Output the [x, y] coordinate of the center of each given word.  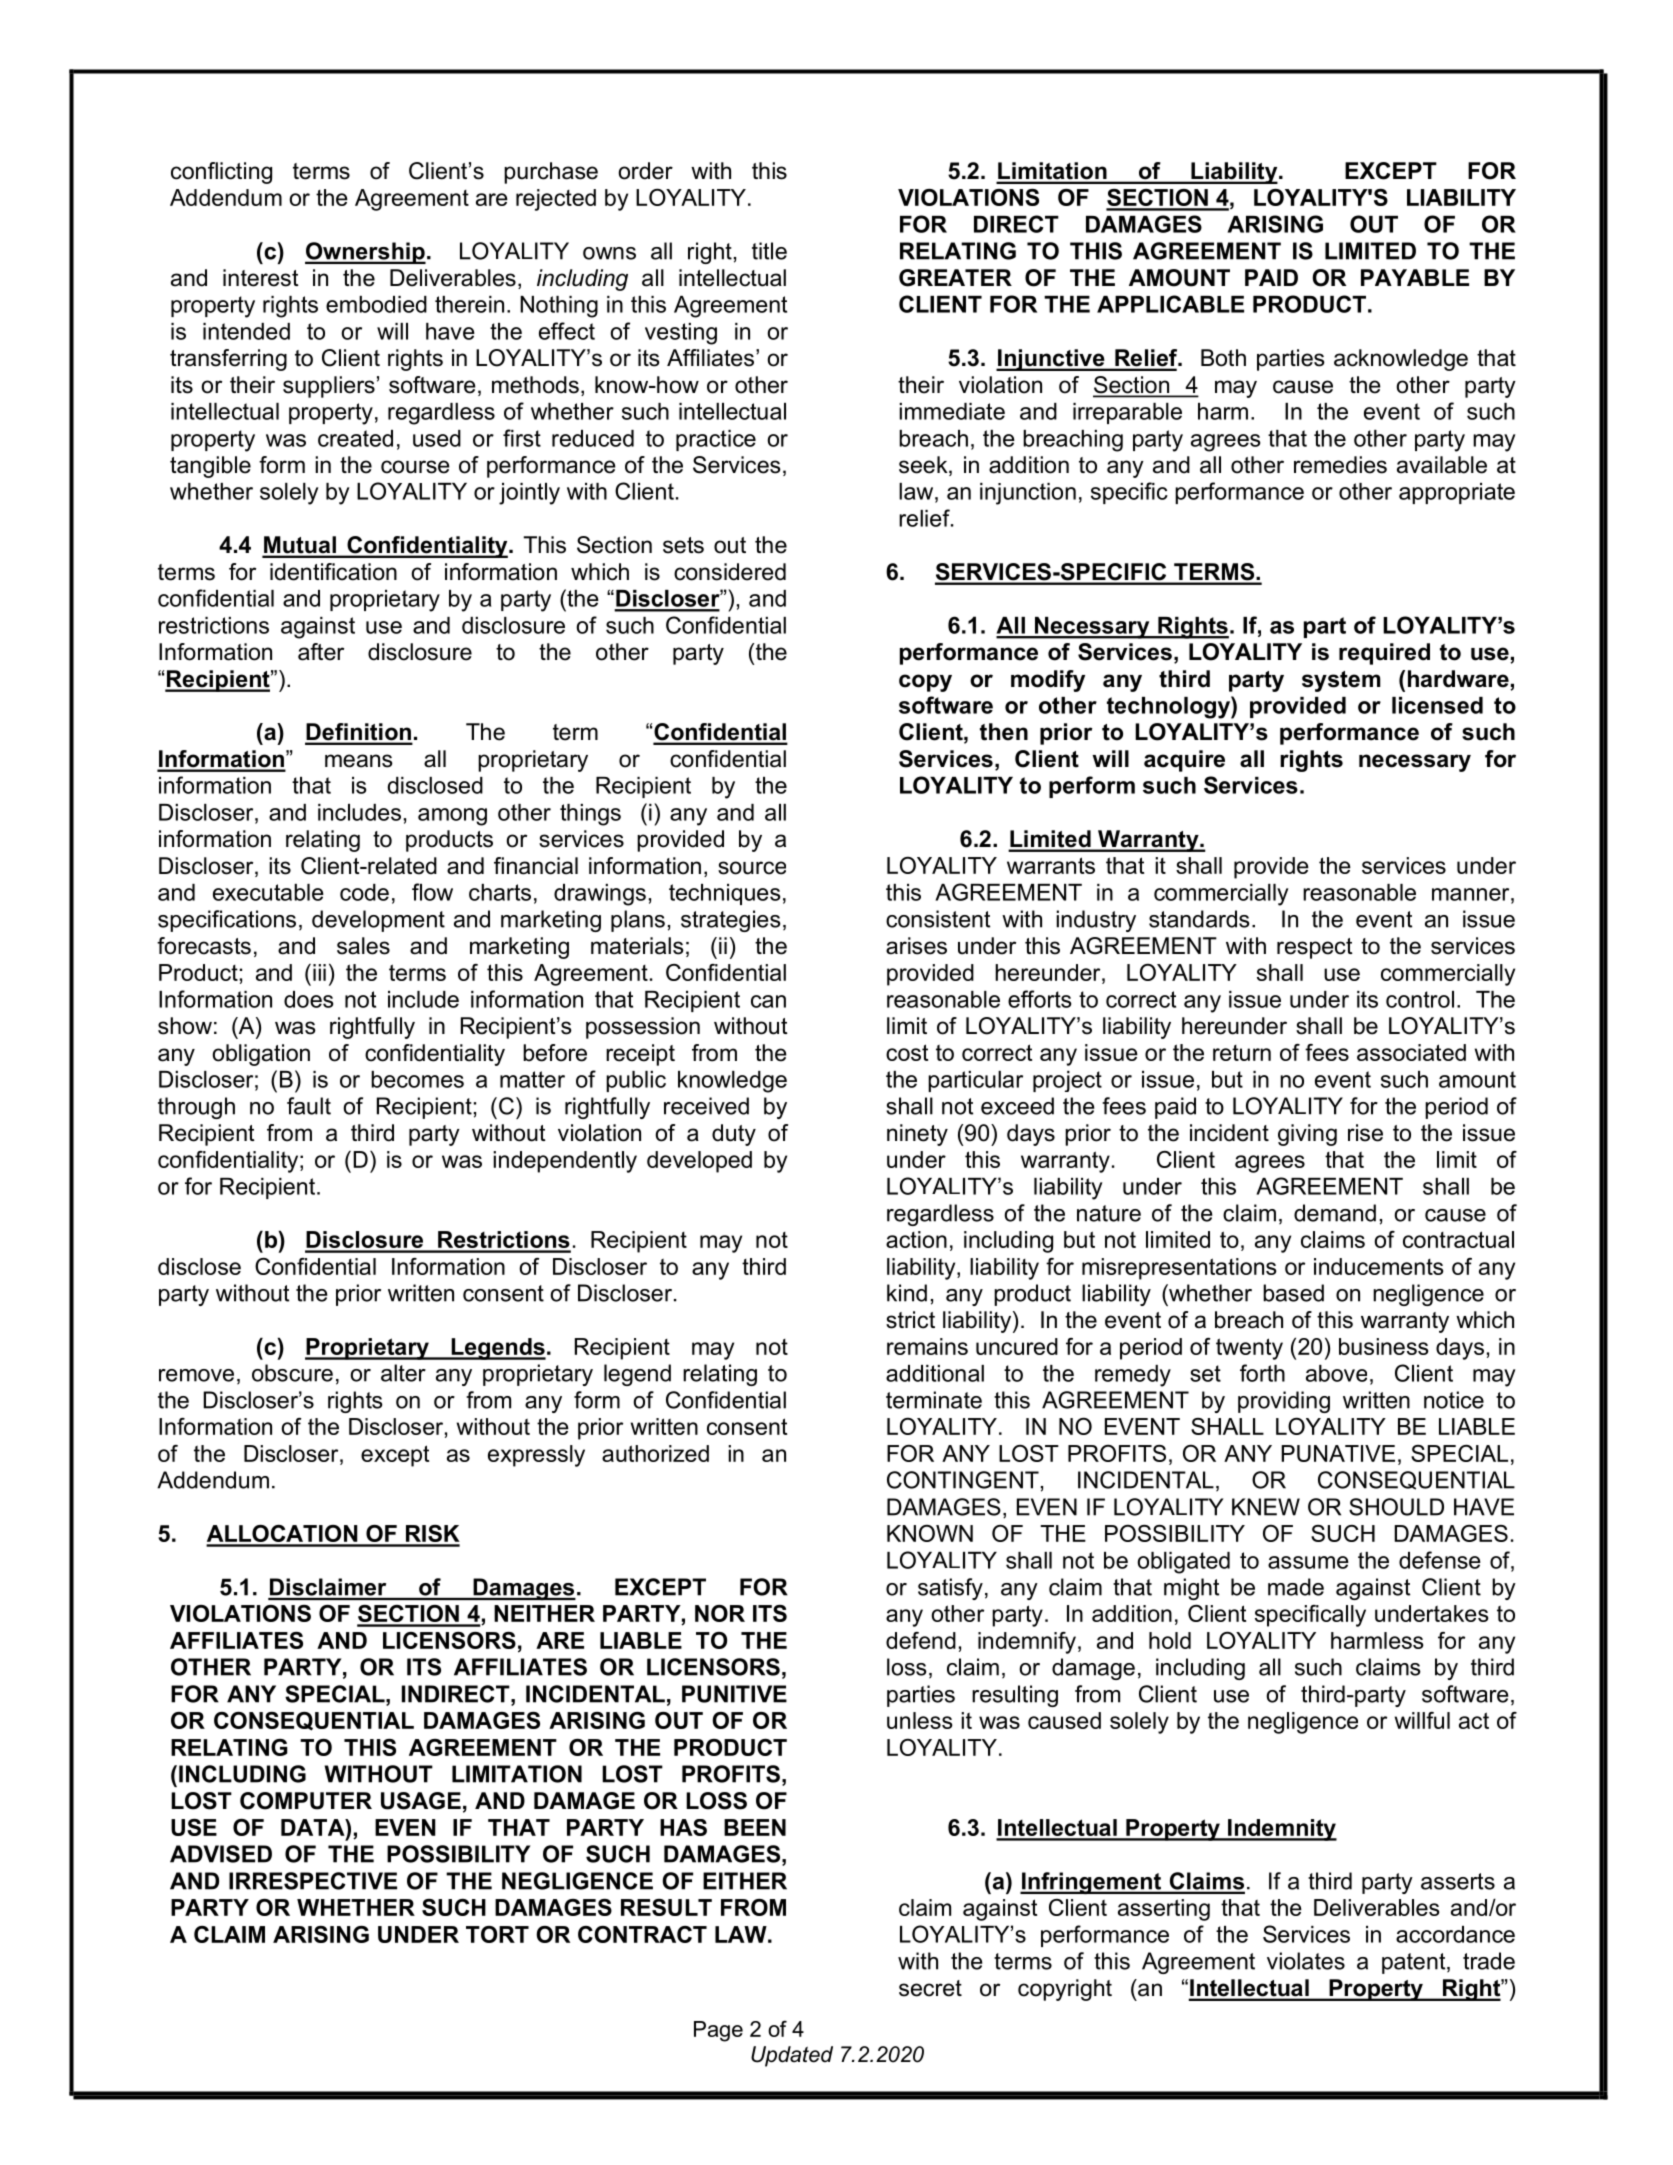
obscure [292, 1373]
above [1336, 1373]
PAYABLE [1415, 277]
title [769, 251]
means [359, 761]
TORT [497, 1934]
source [752, 868]
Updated [792, 2056]
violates [1306, 1961]
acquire [1184, 761]
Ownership [365, 253]
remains [927, 1346]
